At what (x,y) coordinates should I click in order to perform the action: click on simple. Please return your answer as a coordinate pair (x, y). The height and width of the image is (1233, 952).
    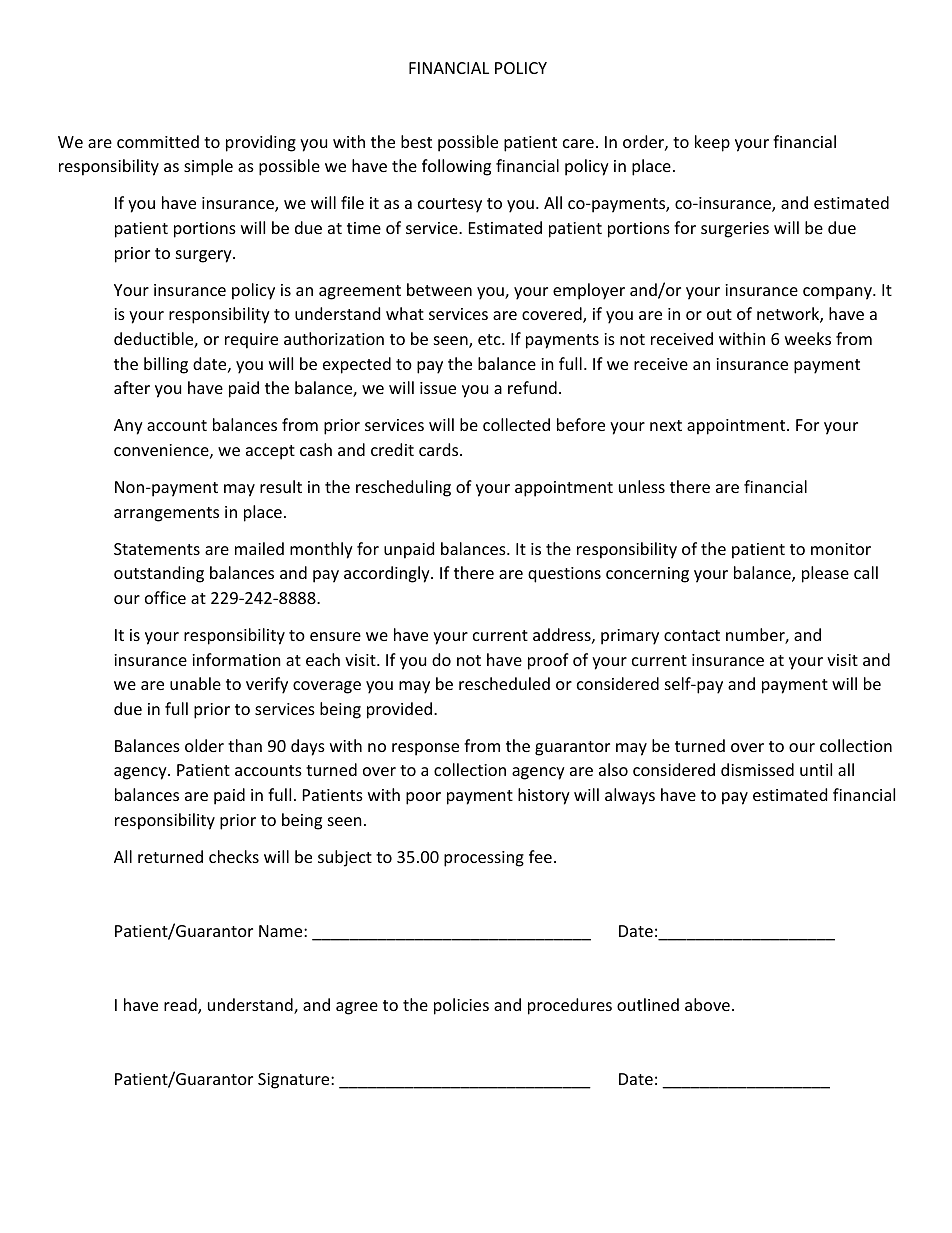
    Looking at the image, I should click on (208, 167).
